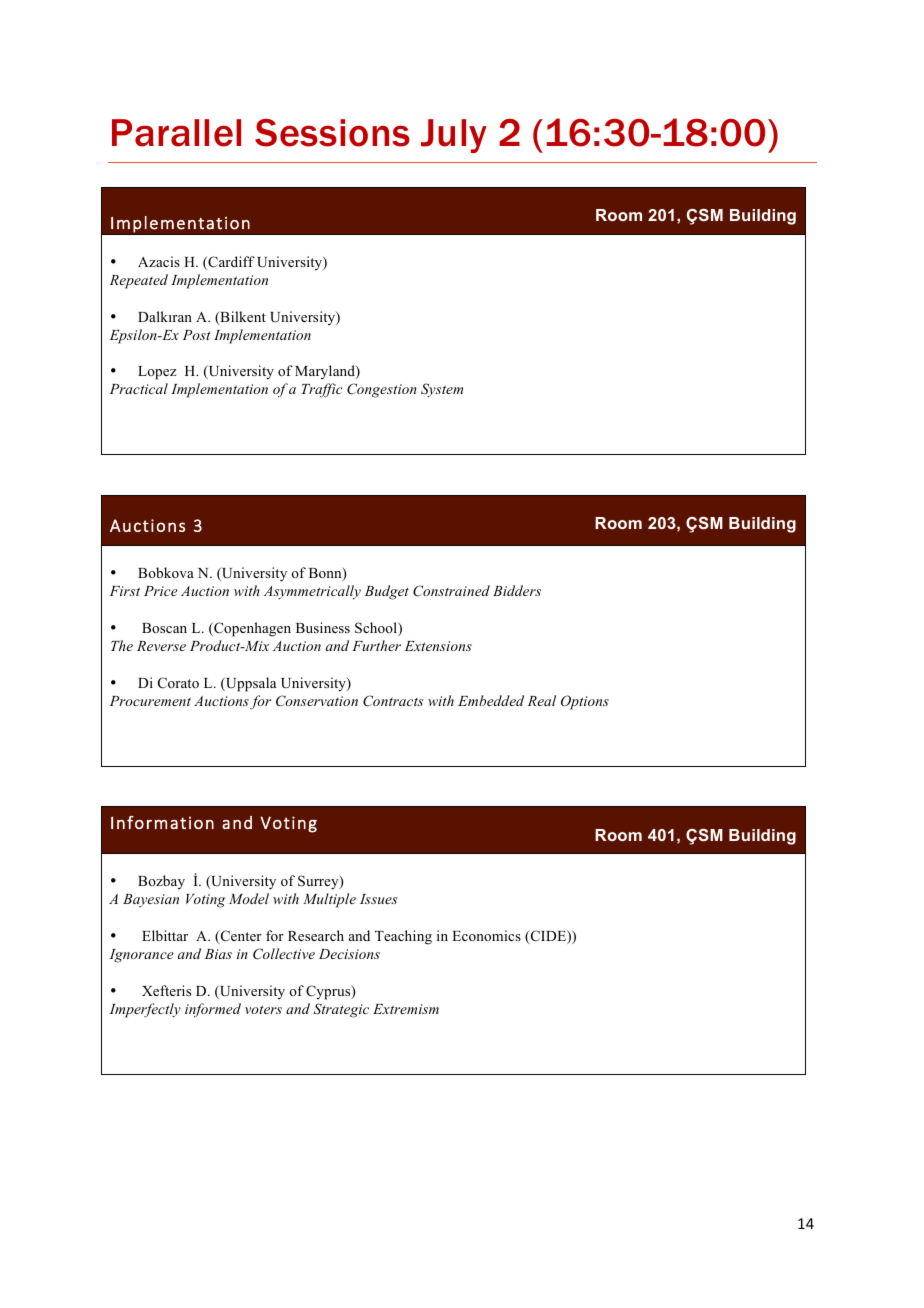 This screenshot has height=1308, width=924. I want to click on informed, so click(213, 1010).
